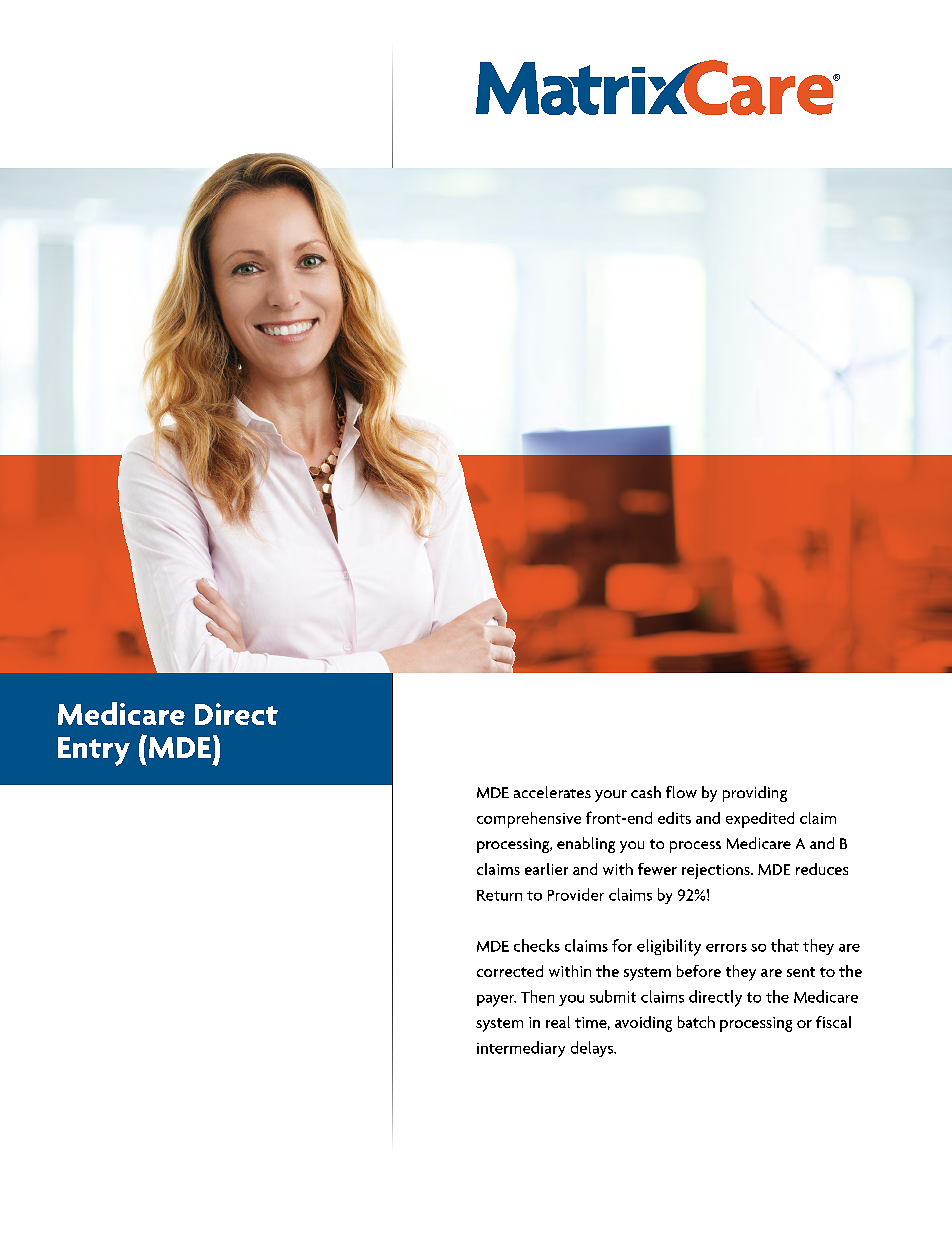 The height and width of the screenshot is (1233, 952). I want to click on earlier, so click(546, 869).
